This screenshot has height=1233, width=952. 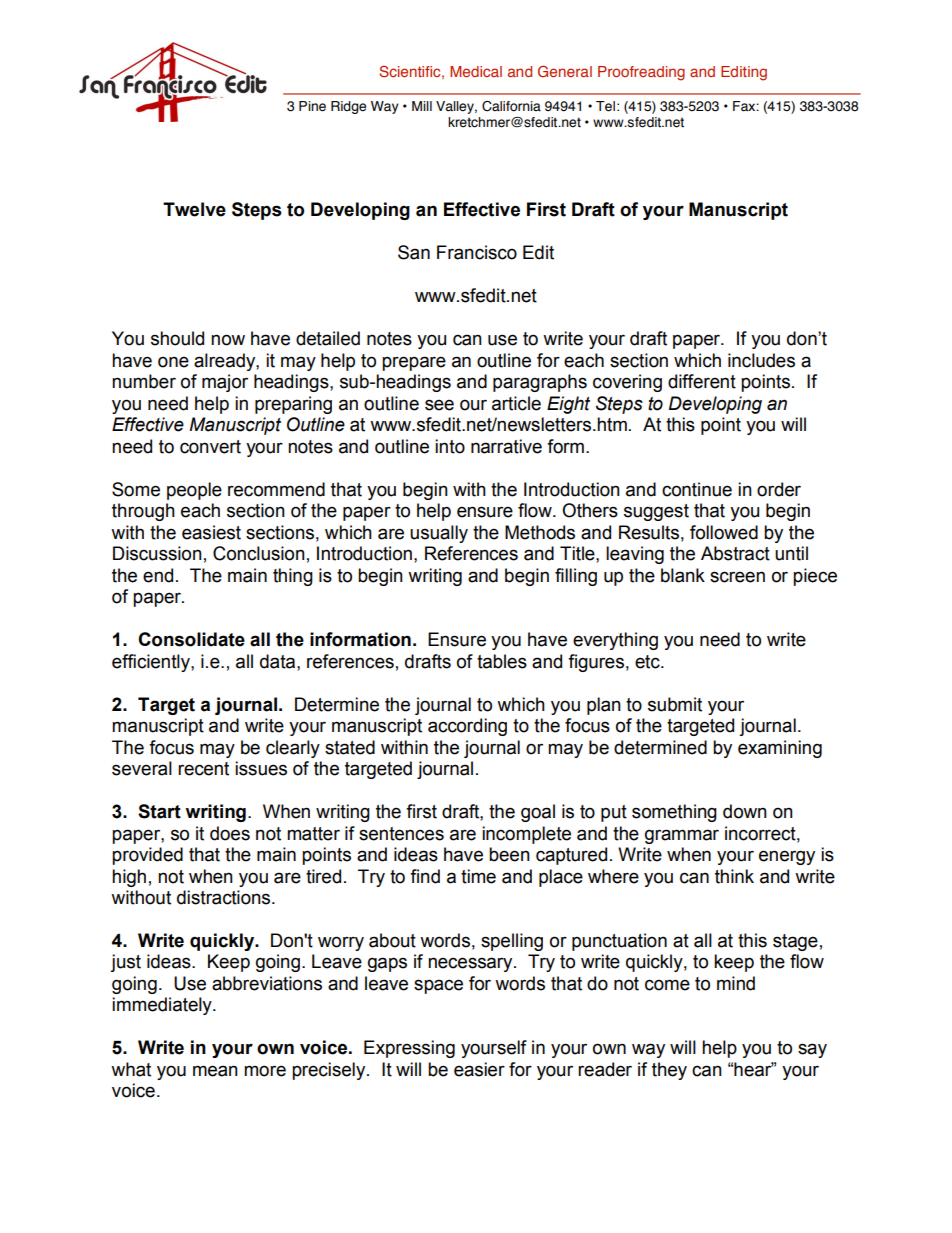 I want to click on down, so click(x=745, y=811).
